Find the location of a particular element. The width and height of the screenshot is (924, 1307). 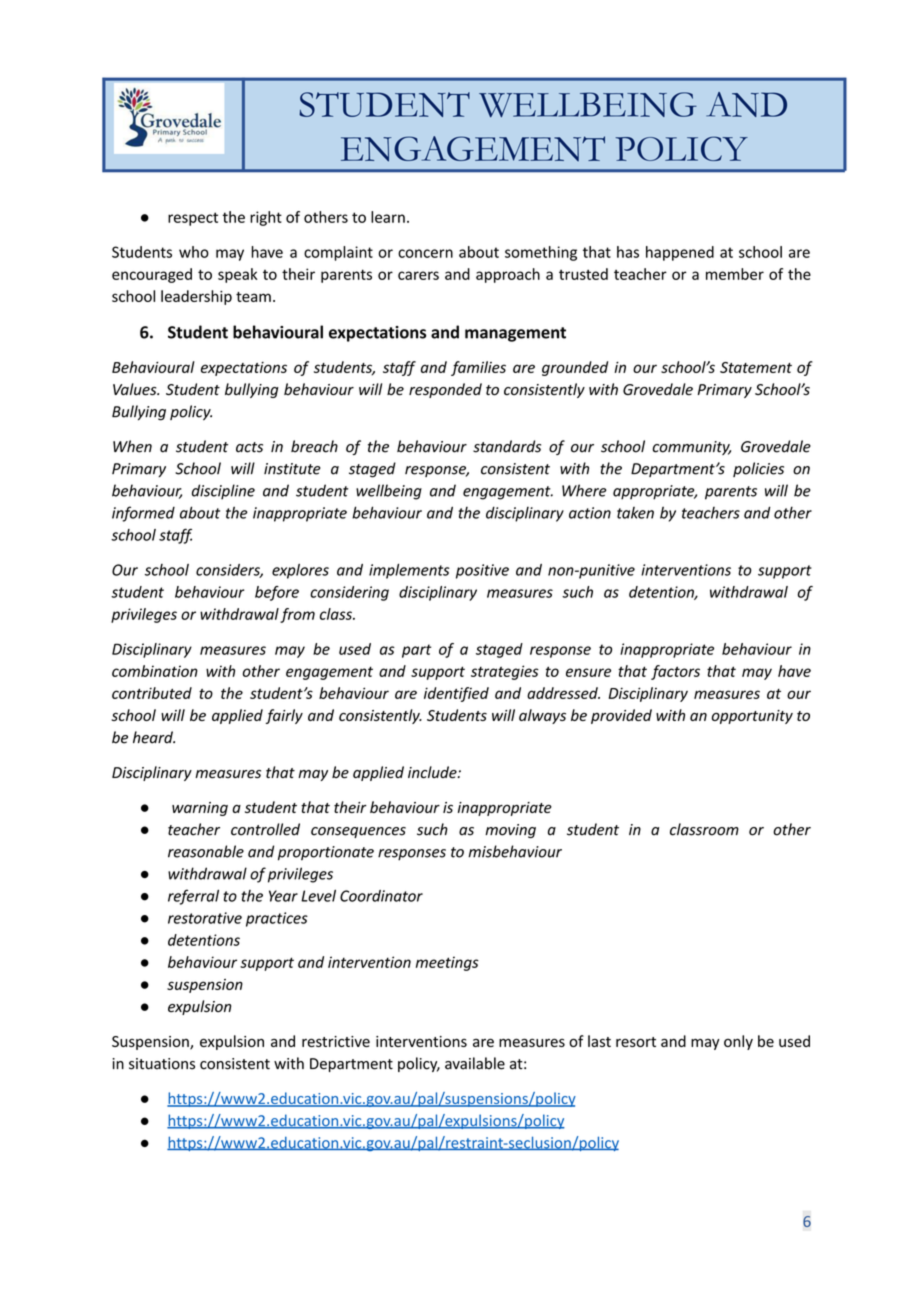

heard is located at coordinates (154, 737).
